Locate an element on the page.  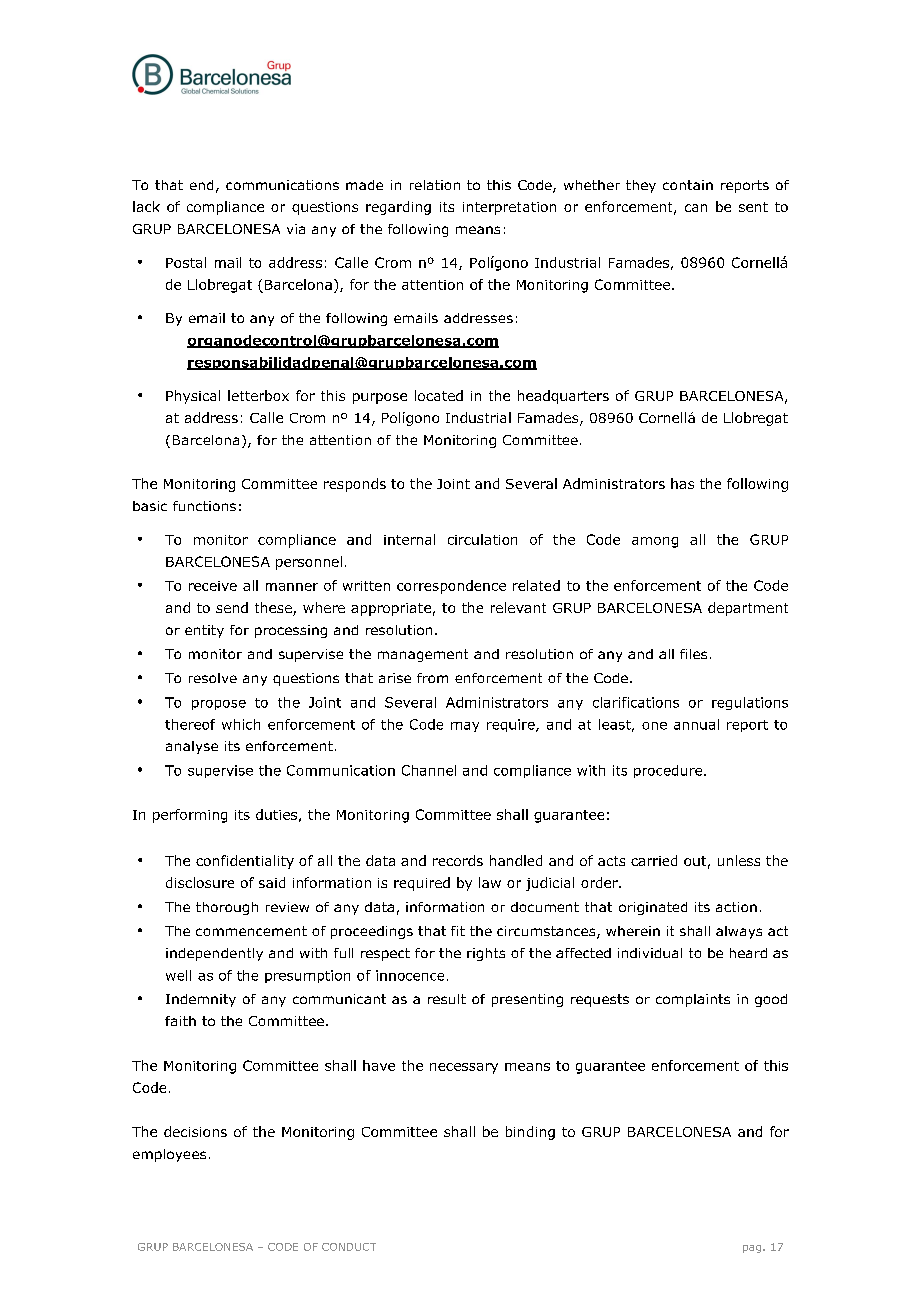
employees is located at coordinates (169, 1155).
